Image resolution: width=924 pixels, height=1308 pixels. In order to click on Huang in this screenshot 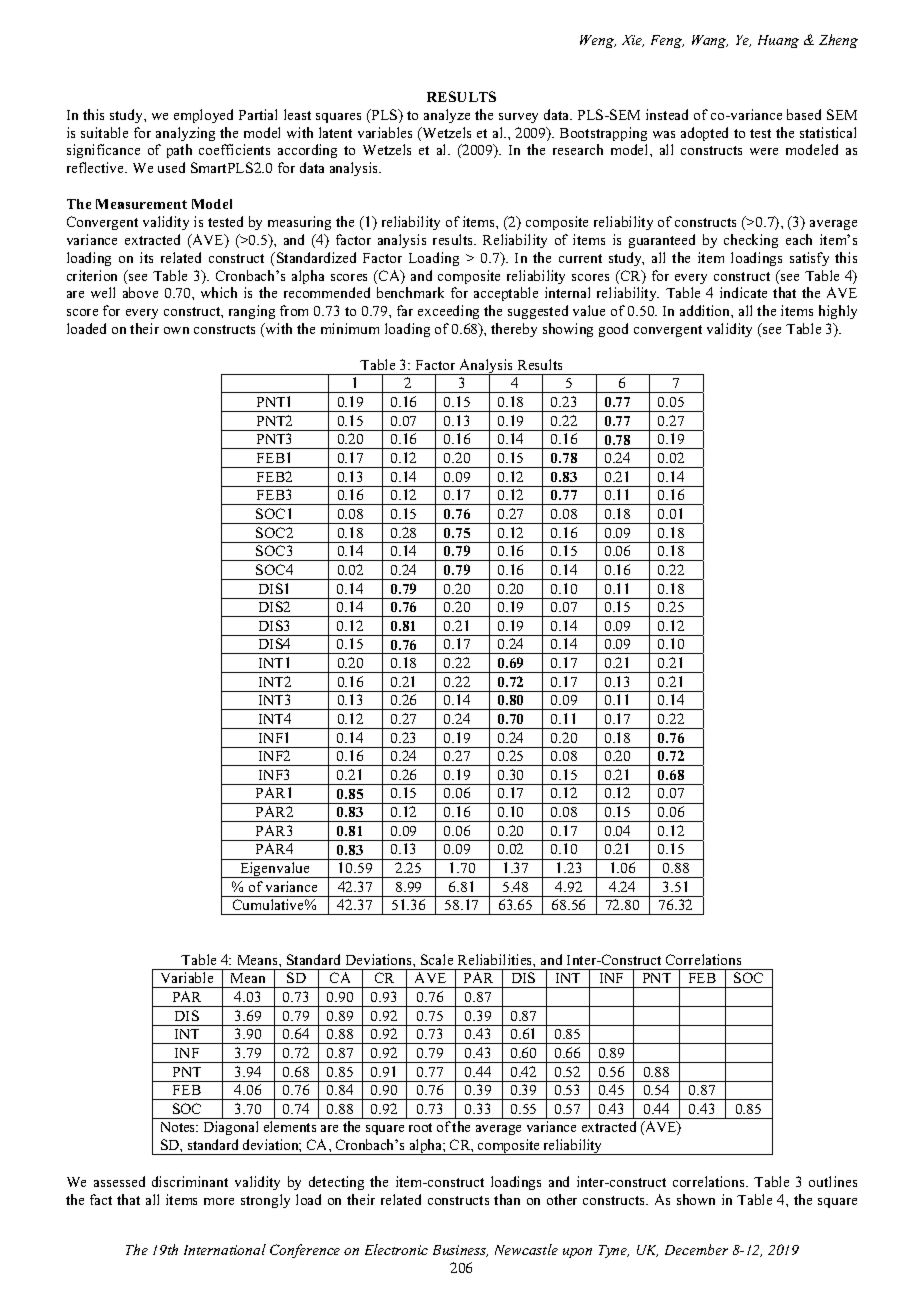, I will do `click(778, 41)`.
